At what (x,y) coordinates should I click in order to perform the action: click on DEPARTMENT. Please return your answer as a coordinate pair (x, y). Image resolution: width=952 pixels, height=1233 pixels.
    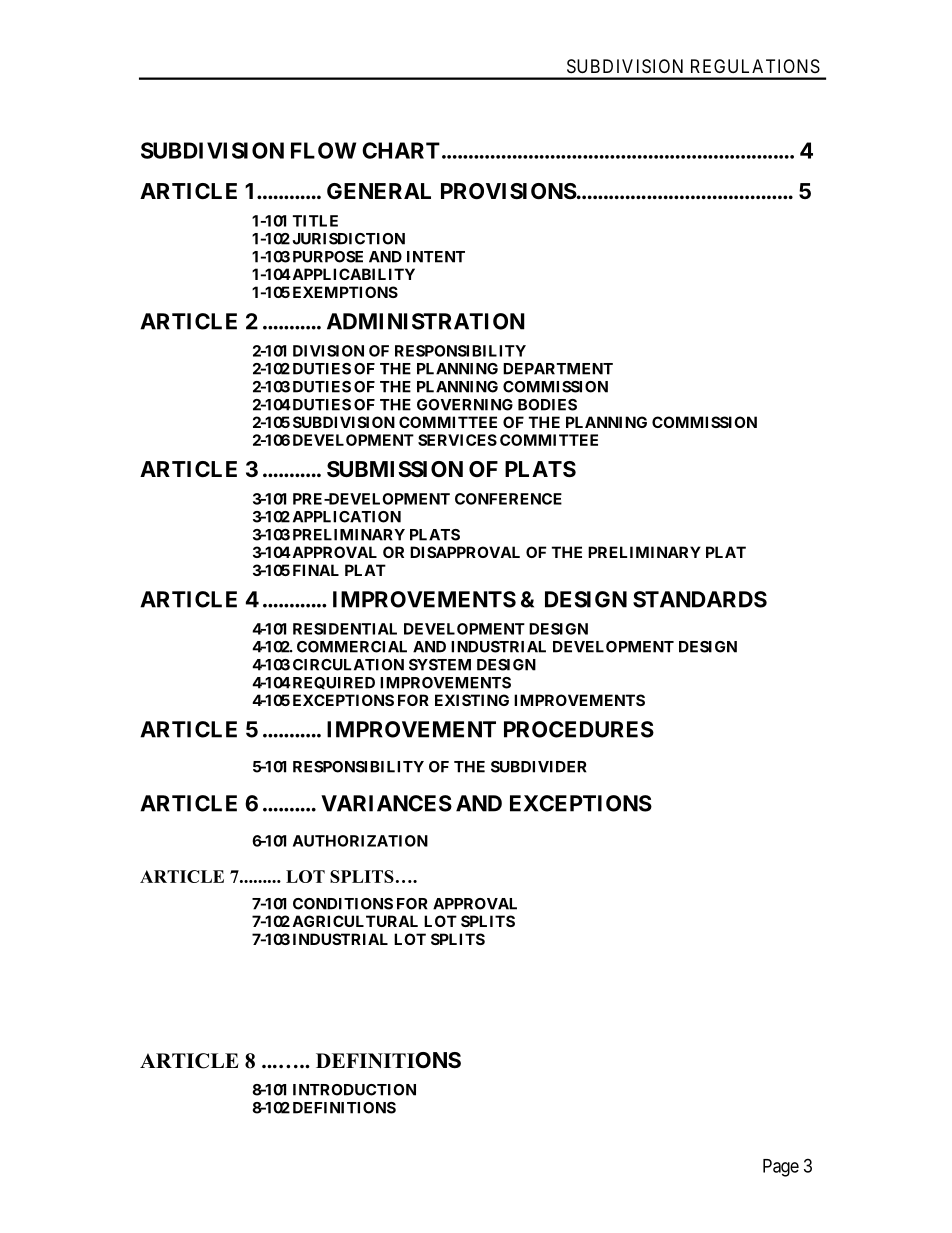
    Looking at the image, I should click on (558, 369).
